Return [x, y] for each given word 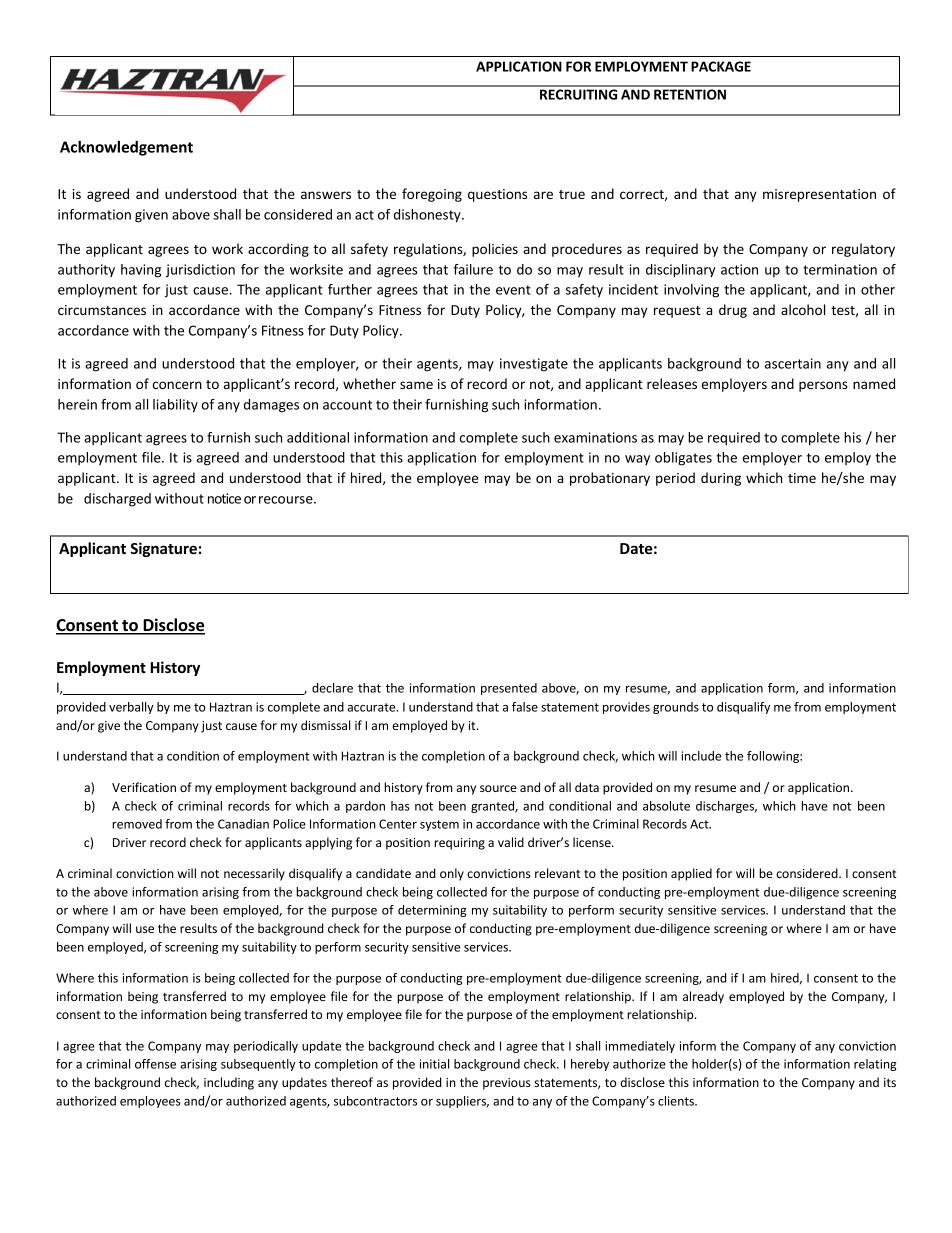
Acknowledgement [126, 148]
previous [507, 1084]
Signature [163, 549]
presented [509, 689]
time [802, 478]
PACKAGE [721, 66]
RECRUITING [578, 94]
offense [155, 1064]
